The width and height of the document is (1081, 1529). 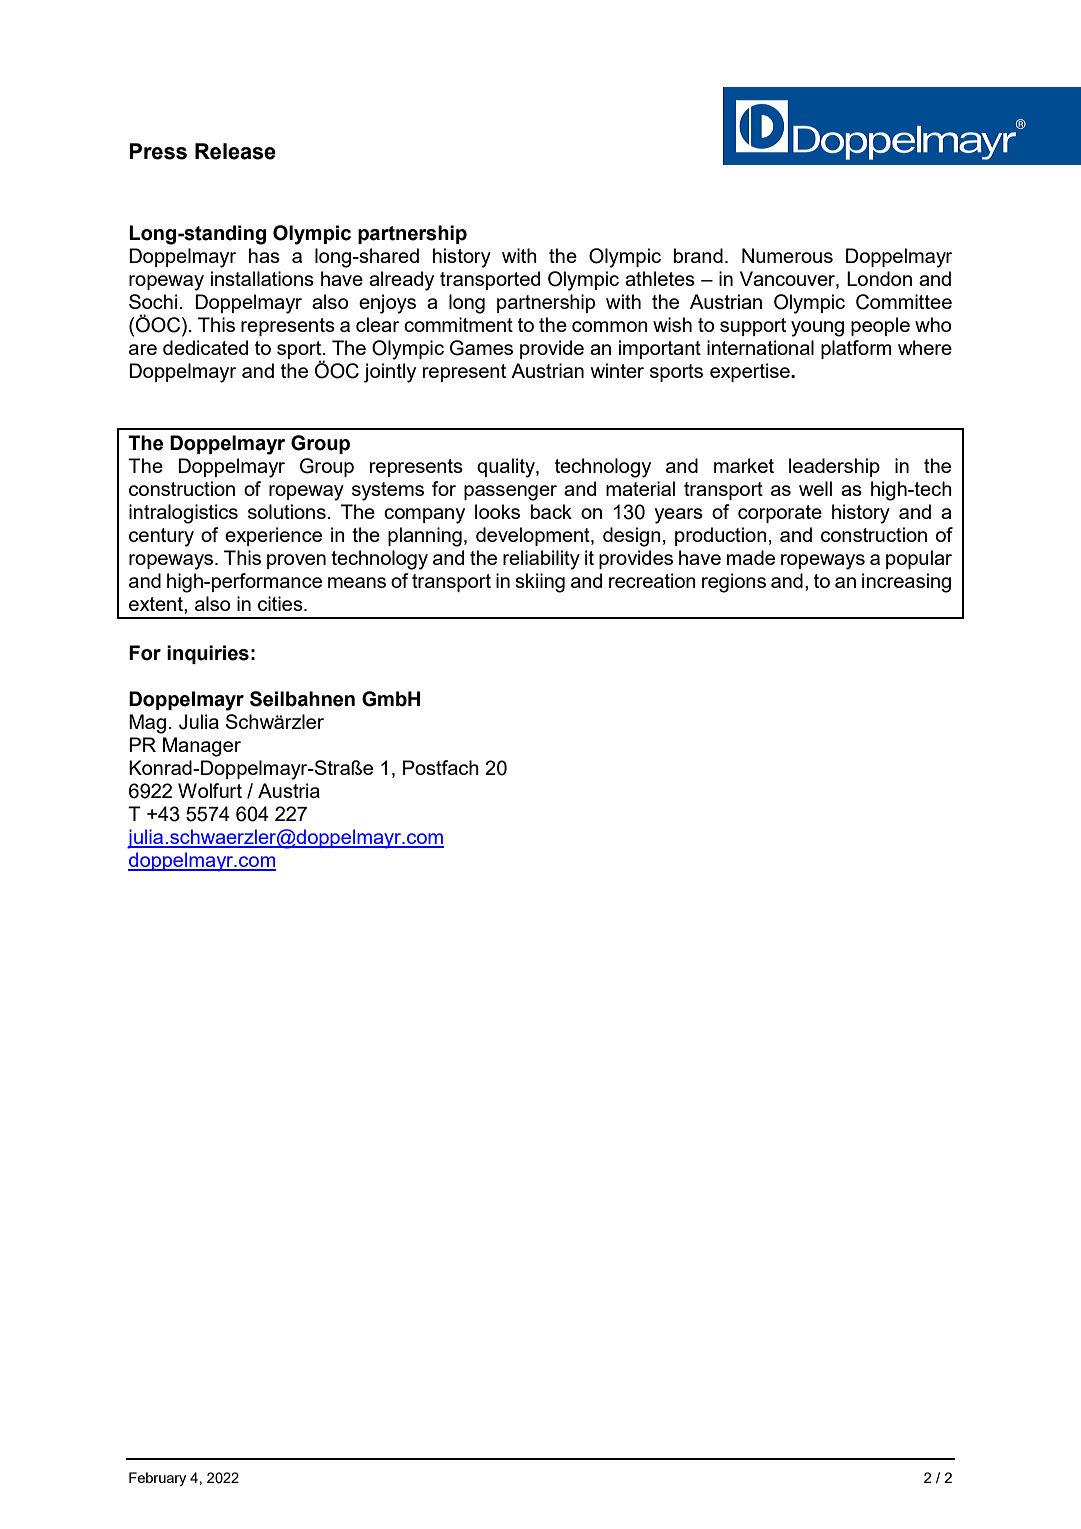 What do you see at coordinates (906, 583) in the document?
I see `increasing` at bounding box center [906, 583].
